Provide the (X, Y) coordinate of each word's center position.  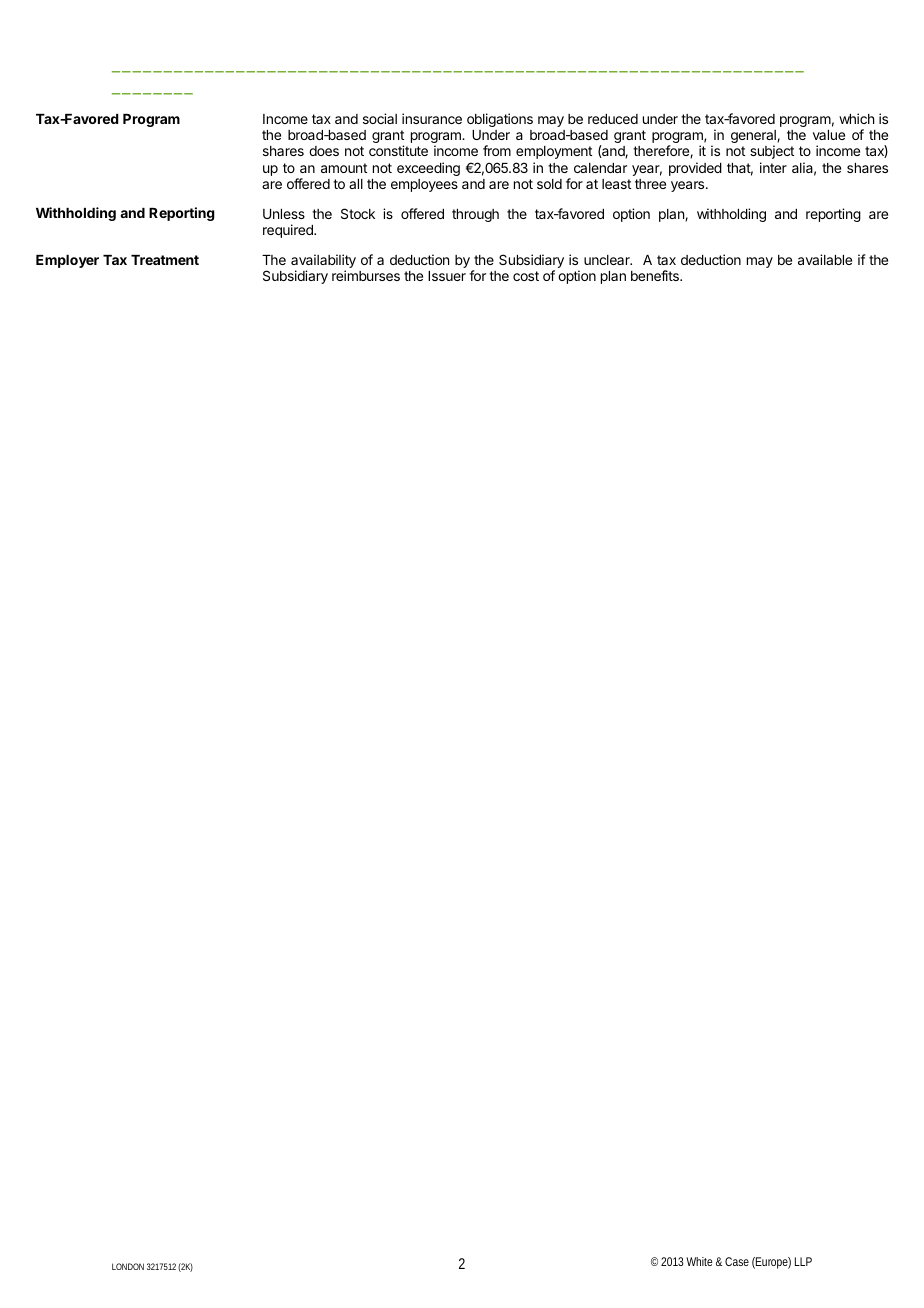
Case (737, 1261)
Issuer (447, 276)
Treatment (165, 260)
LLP (803, 1261)
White (699, 1261)
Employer (67, 261)
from (497, 150)
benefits (656, 275)
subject (772, 152)
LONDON (128, 1266)
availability (323, 262)
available (825, 259)
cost (526, 276)
